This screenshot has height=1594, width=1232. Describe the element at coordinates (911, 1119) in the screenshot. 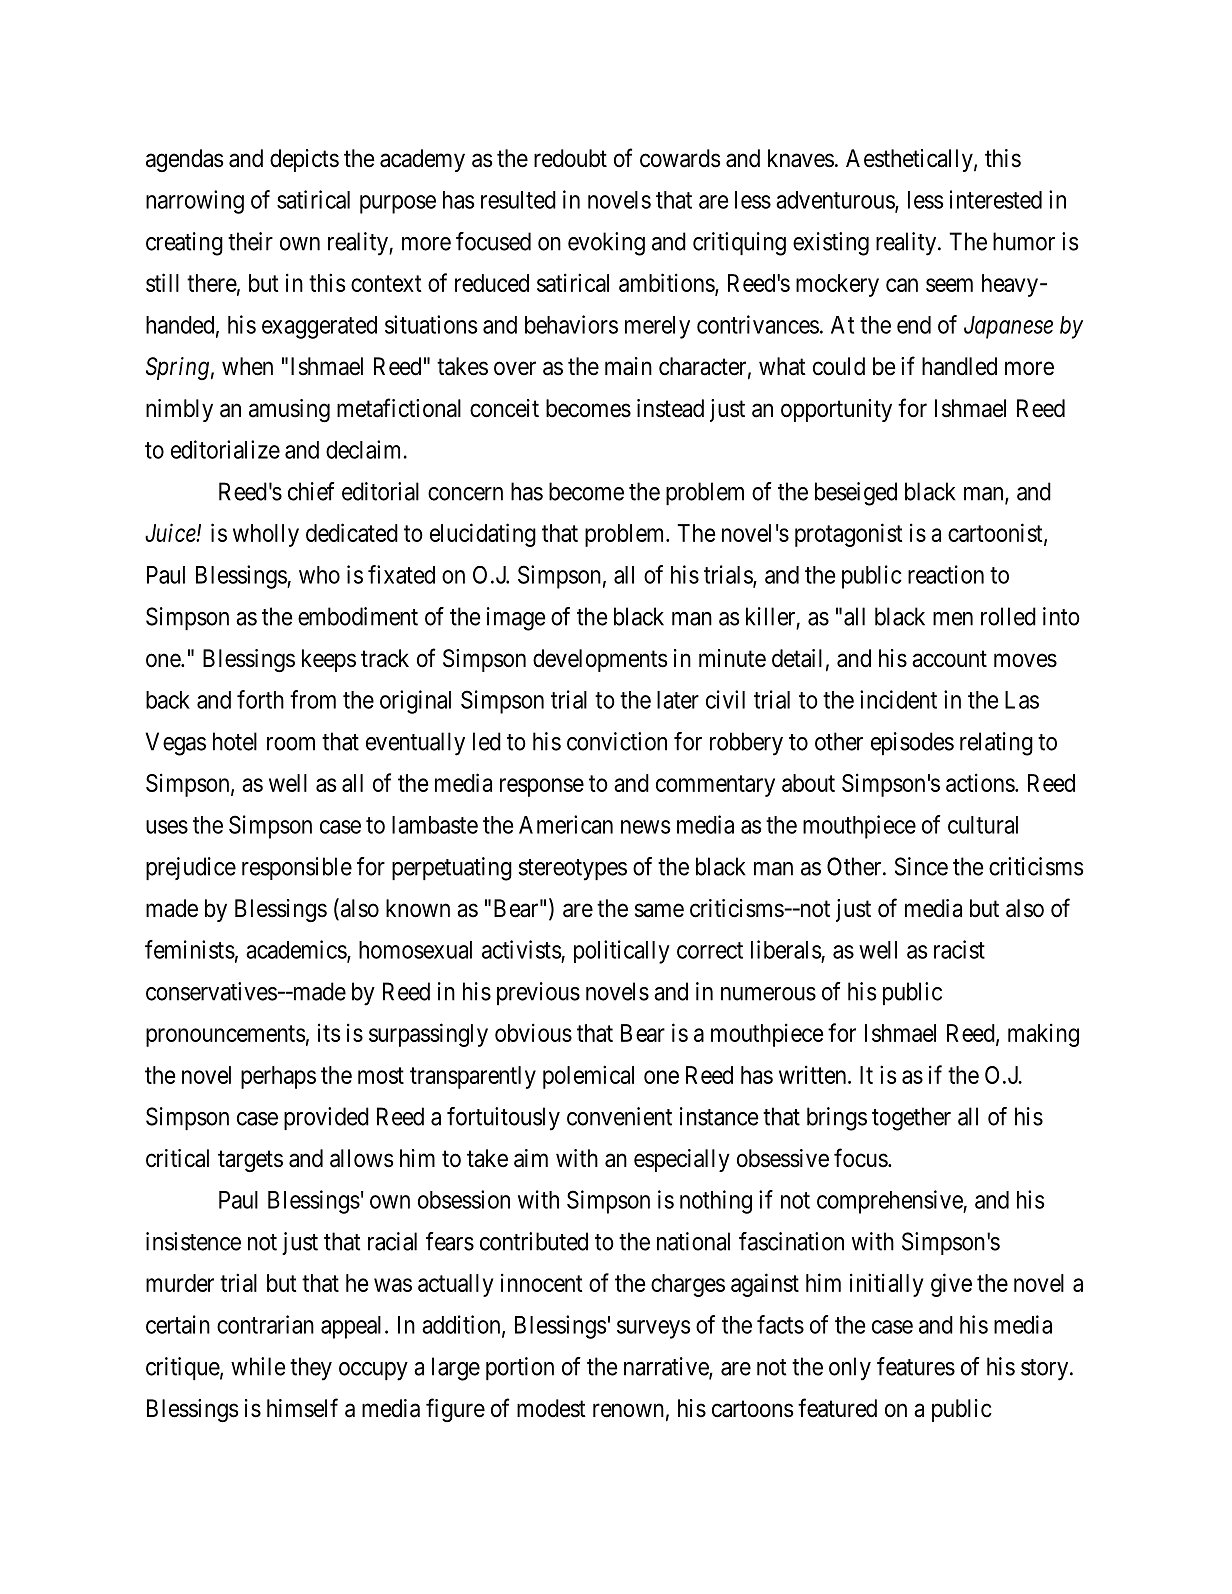

I see `together` at that location.
